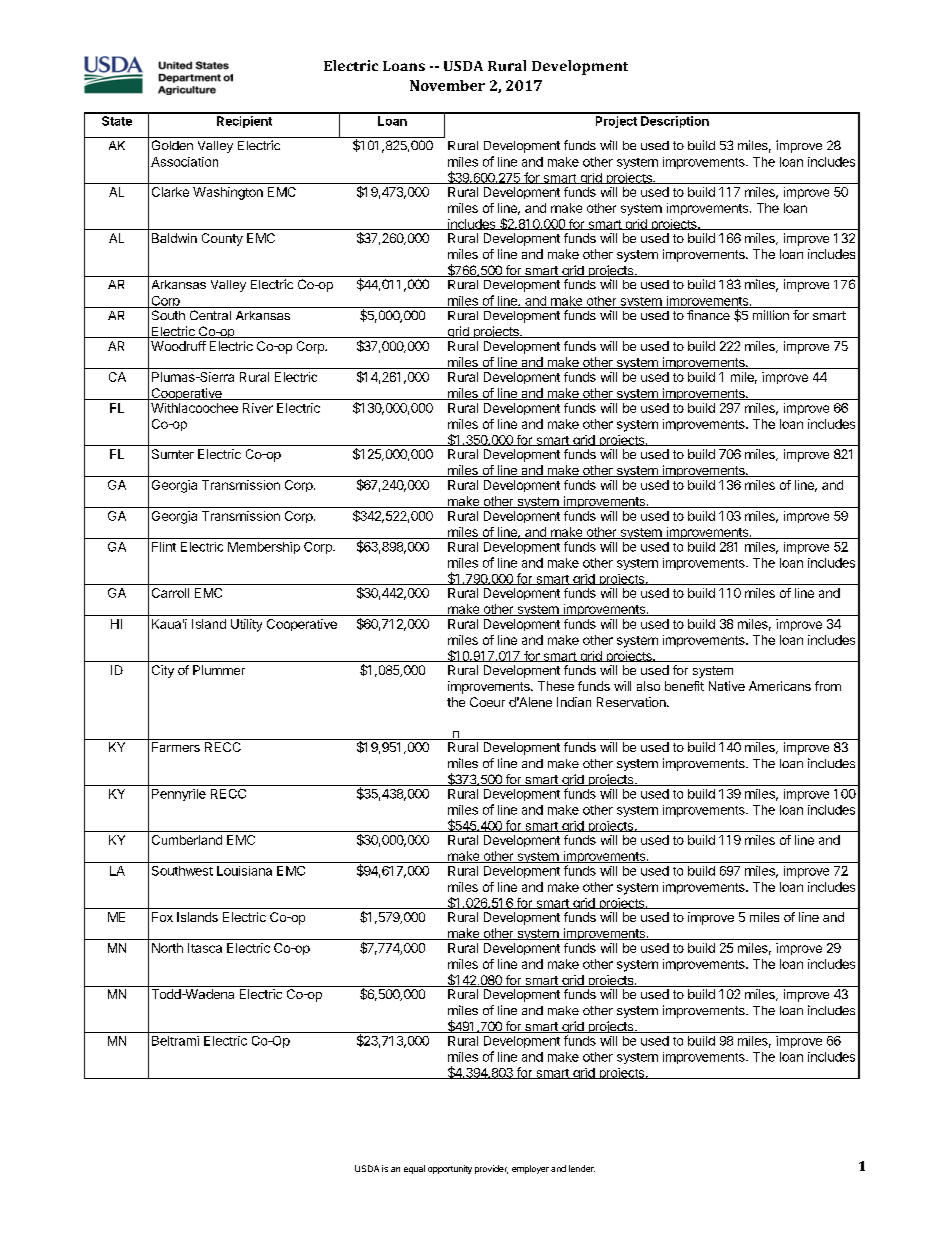  Describe the element at coordinates (447, 85) in the screenshot. I see `November` at that location.
